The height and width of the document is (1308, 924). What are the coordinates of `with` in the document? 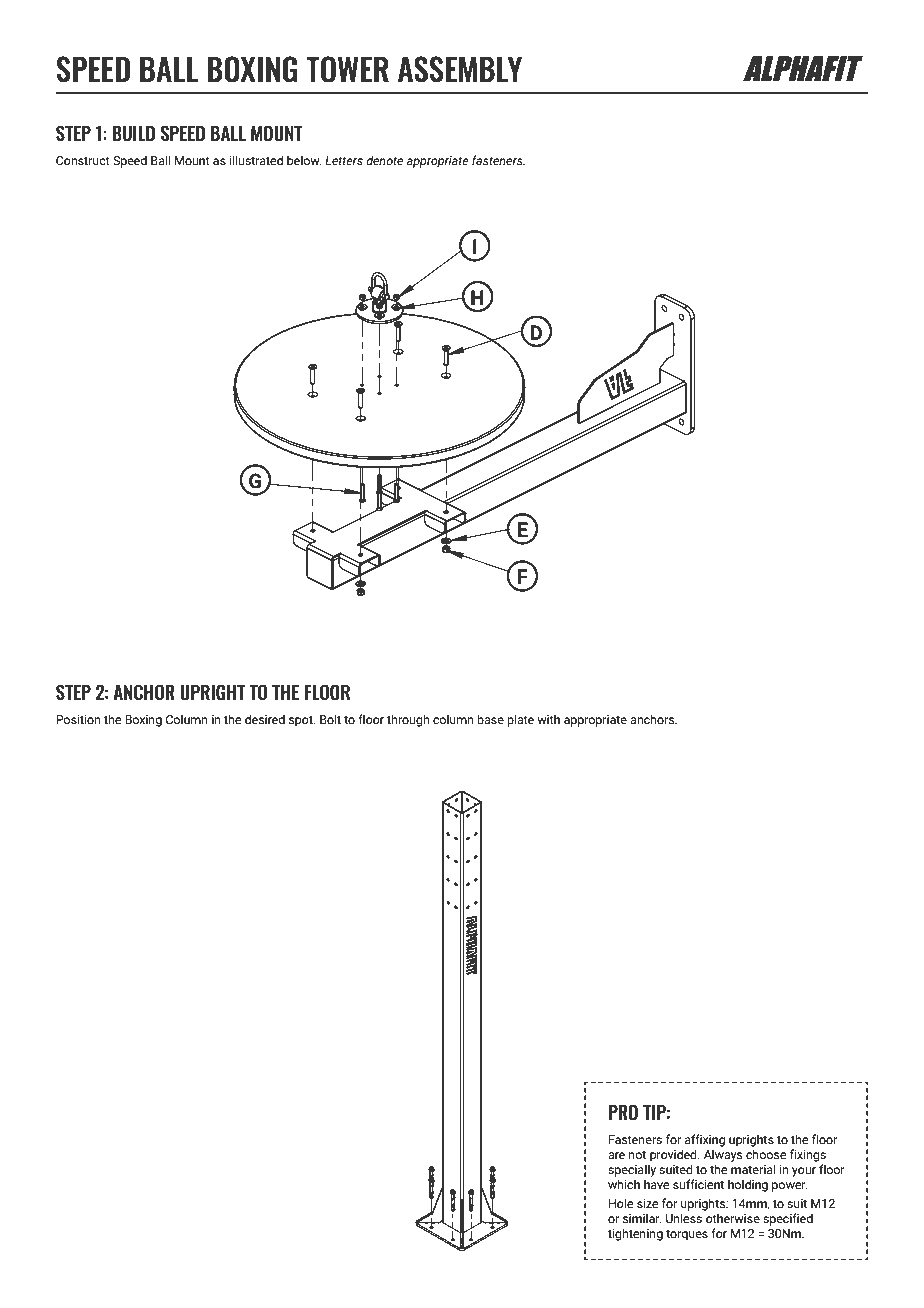 It's located at (548, 719).
